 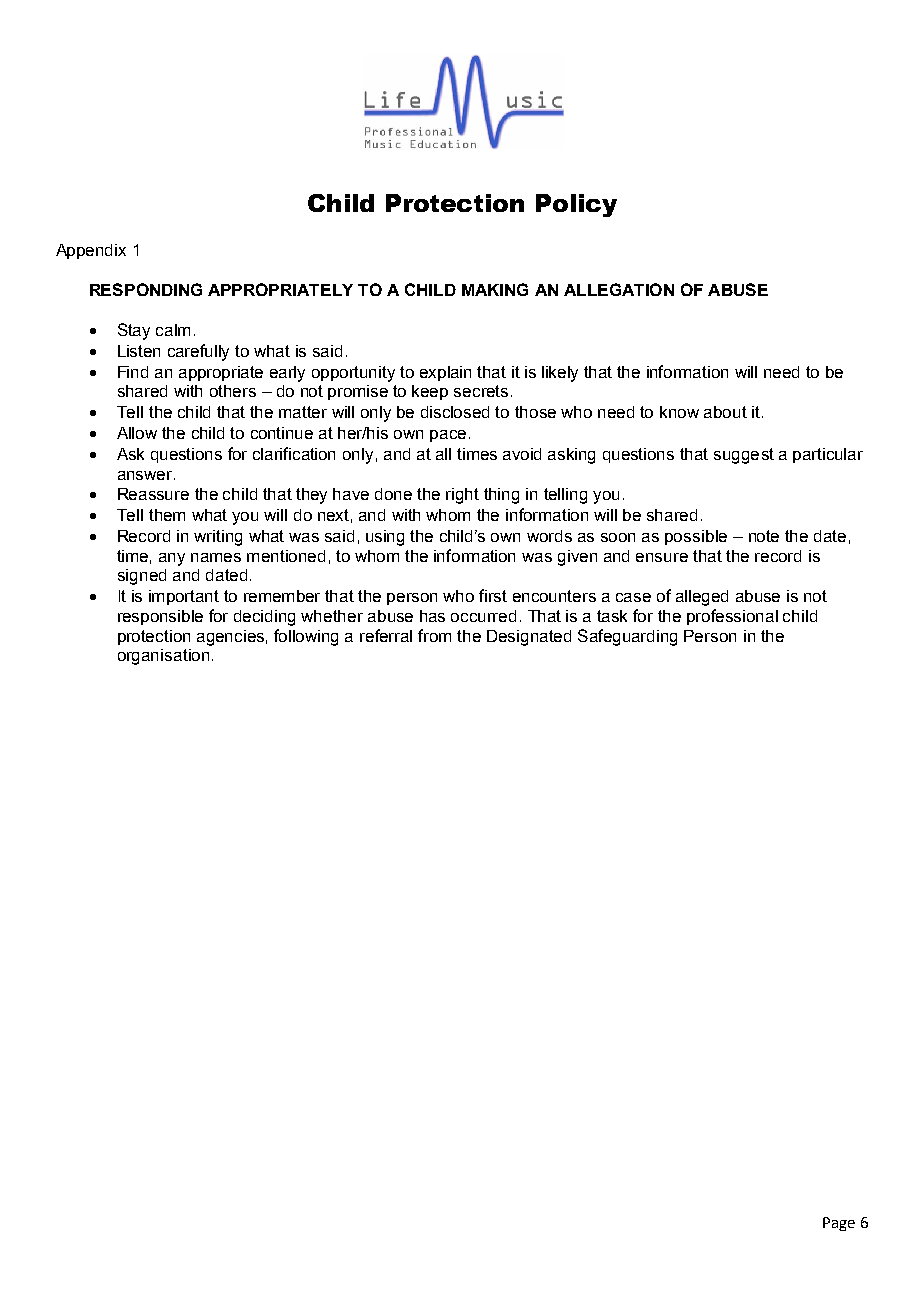 I want to click on ALLEGATION, so click(x=619, y=289).
